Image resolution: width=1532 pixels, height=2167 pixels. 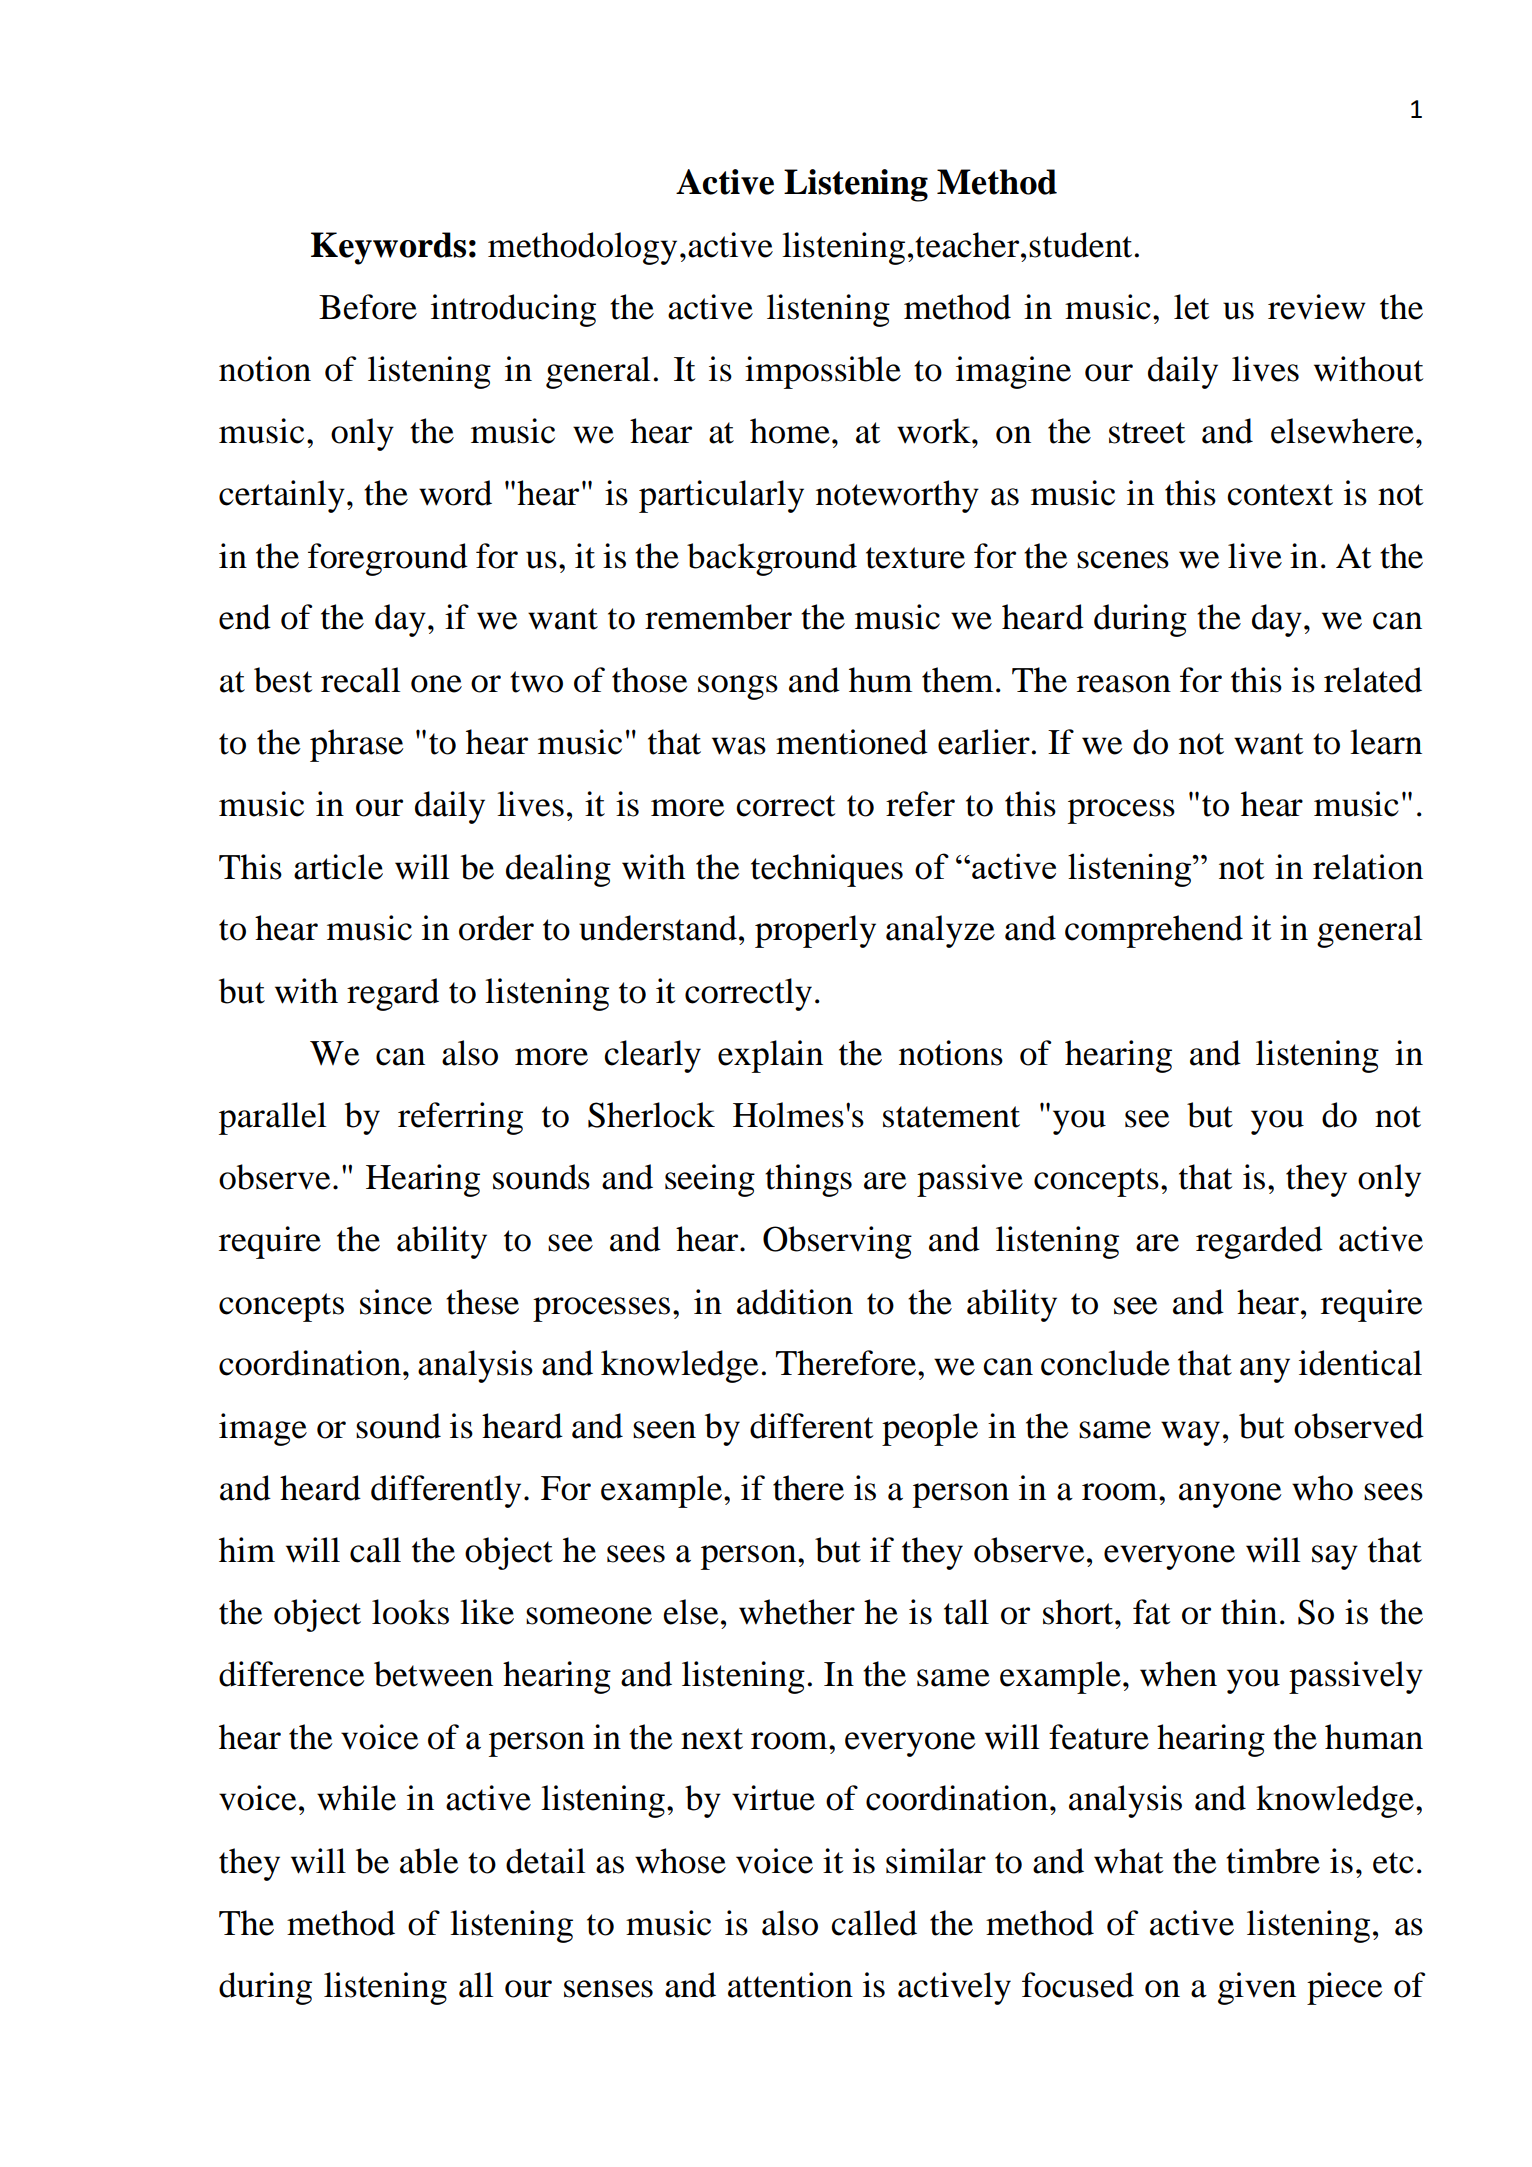 What do you see at coordinates (429, 1861) in the document?
I see `able` at bounding box center [429, 1861].
